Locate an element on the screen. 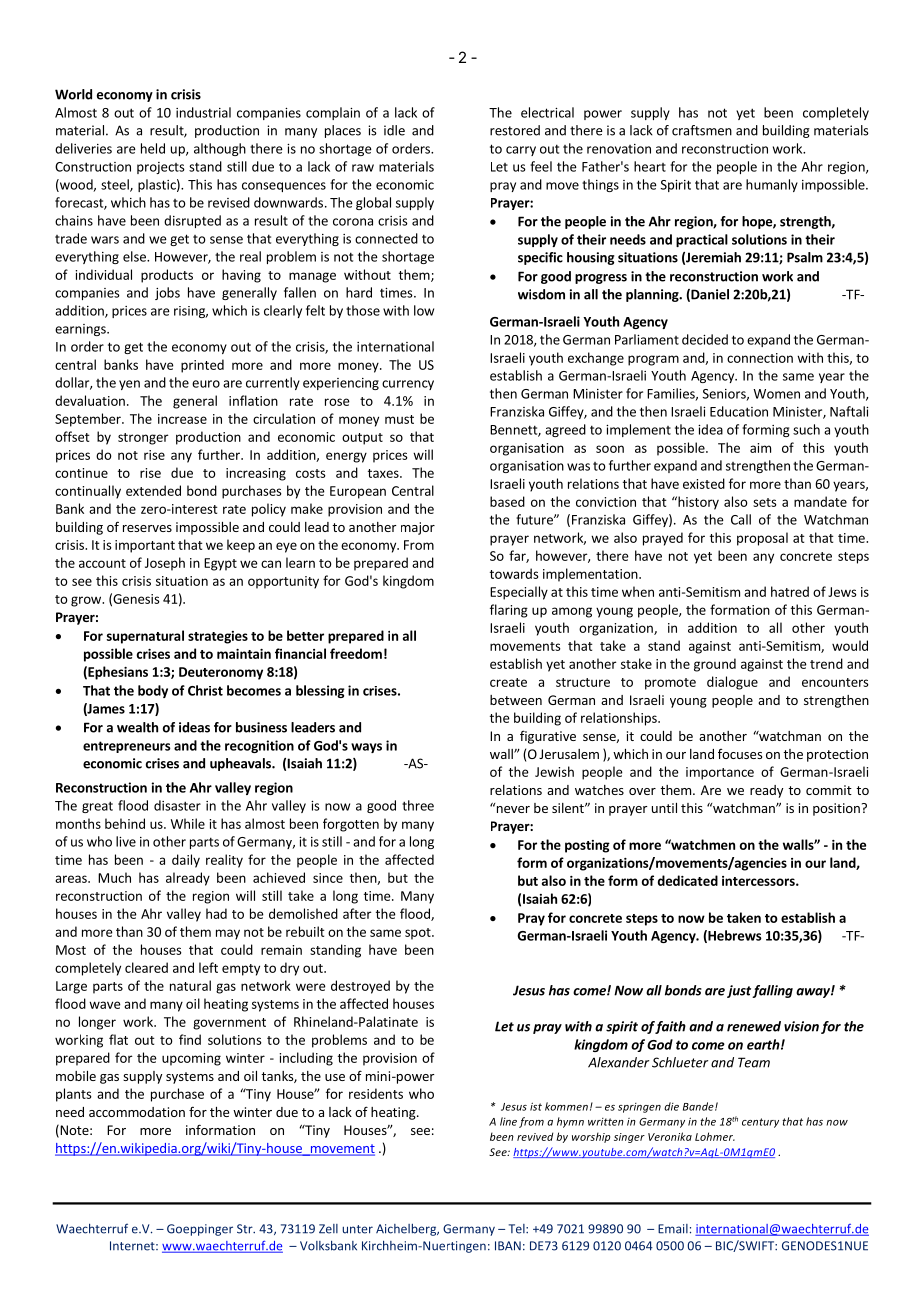  extended is located at coordinates (153, 490).
